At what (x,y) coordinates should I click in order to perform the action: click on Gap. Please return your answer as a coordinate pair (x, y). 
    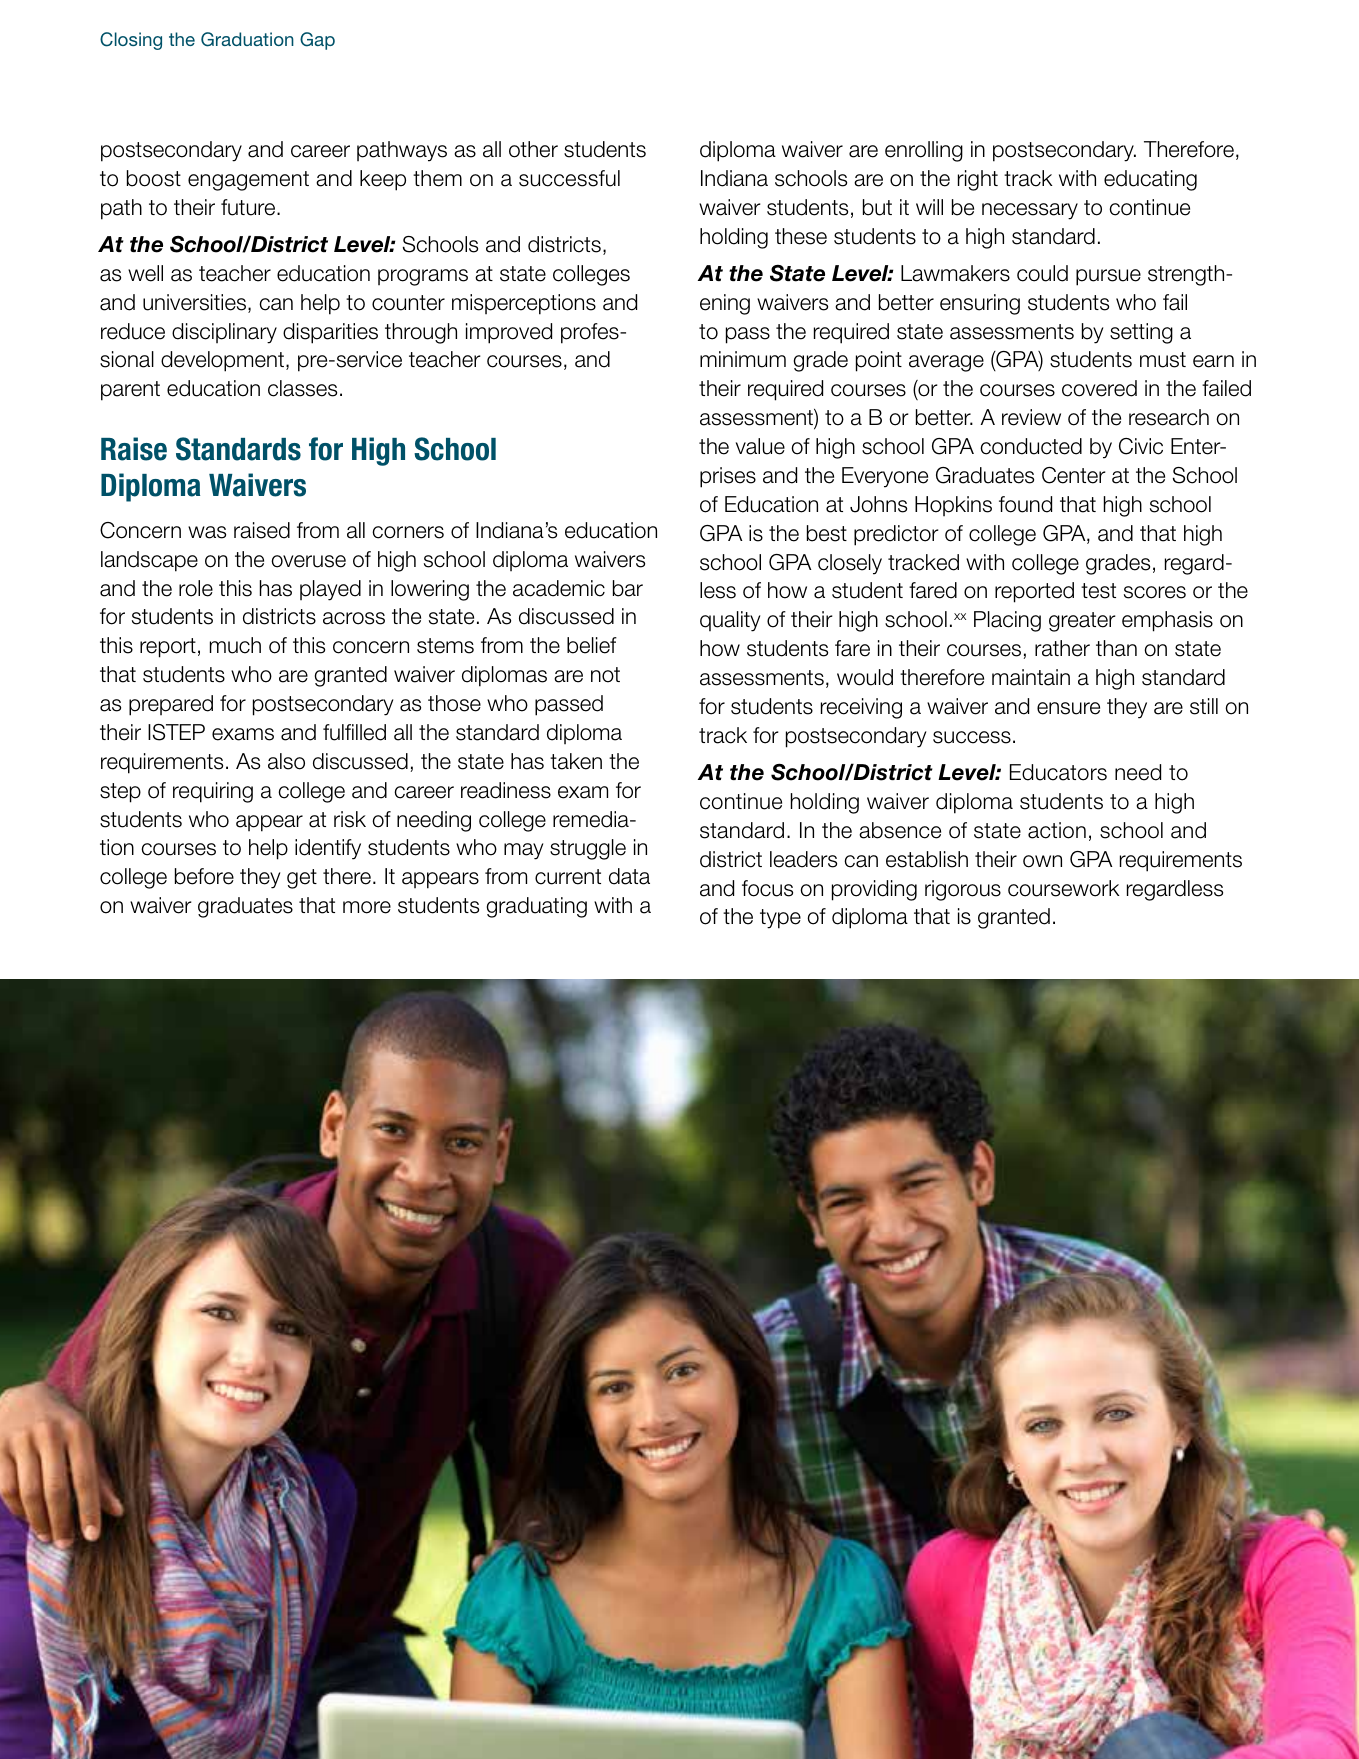
    Looking at the image, I should click on (317, 41).
